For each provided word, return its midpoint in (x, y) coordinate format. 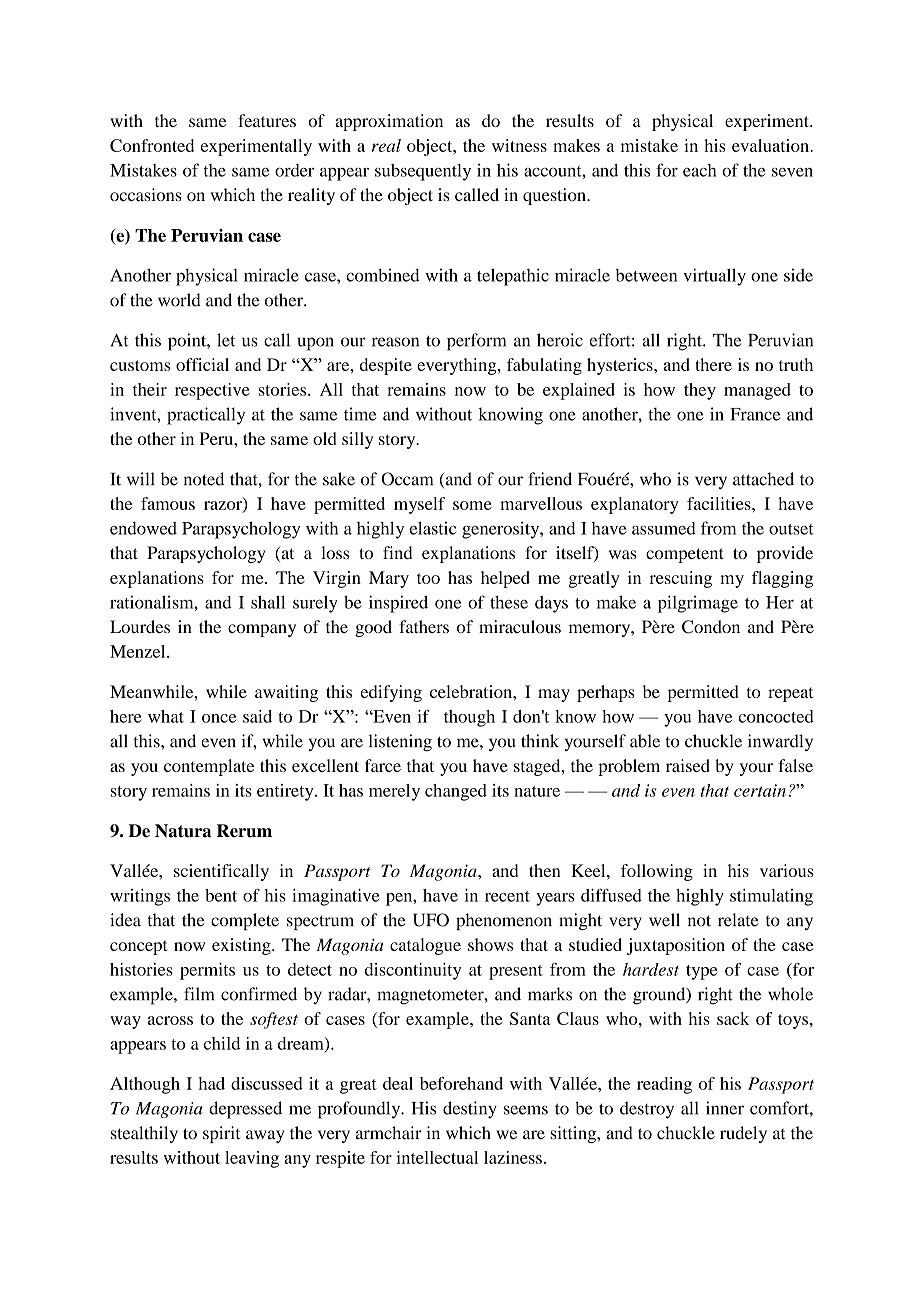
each (699, 170)
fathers (424, 626)
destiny (470, 1110)
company (262, 630)
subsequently (423, 172)
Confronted (152, 145)
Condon (711, 627)
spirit (221, 1134)
